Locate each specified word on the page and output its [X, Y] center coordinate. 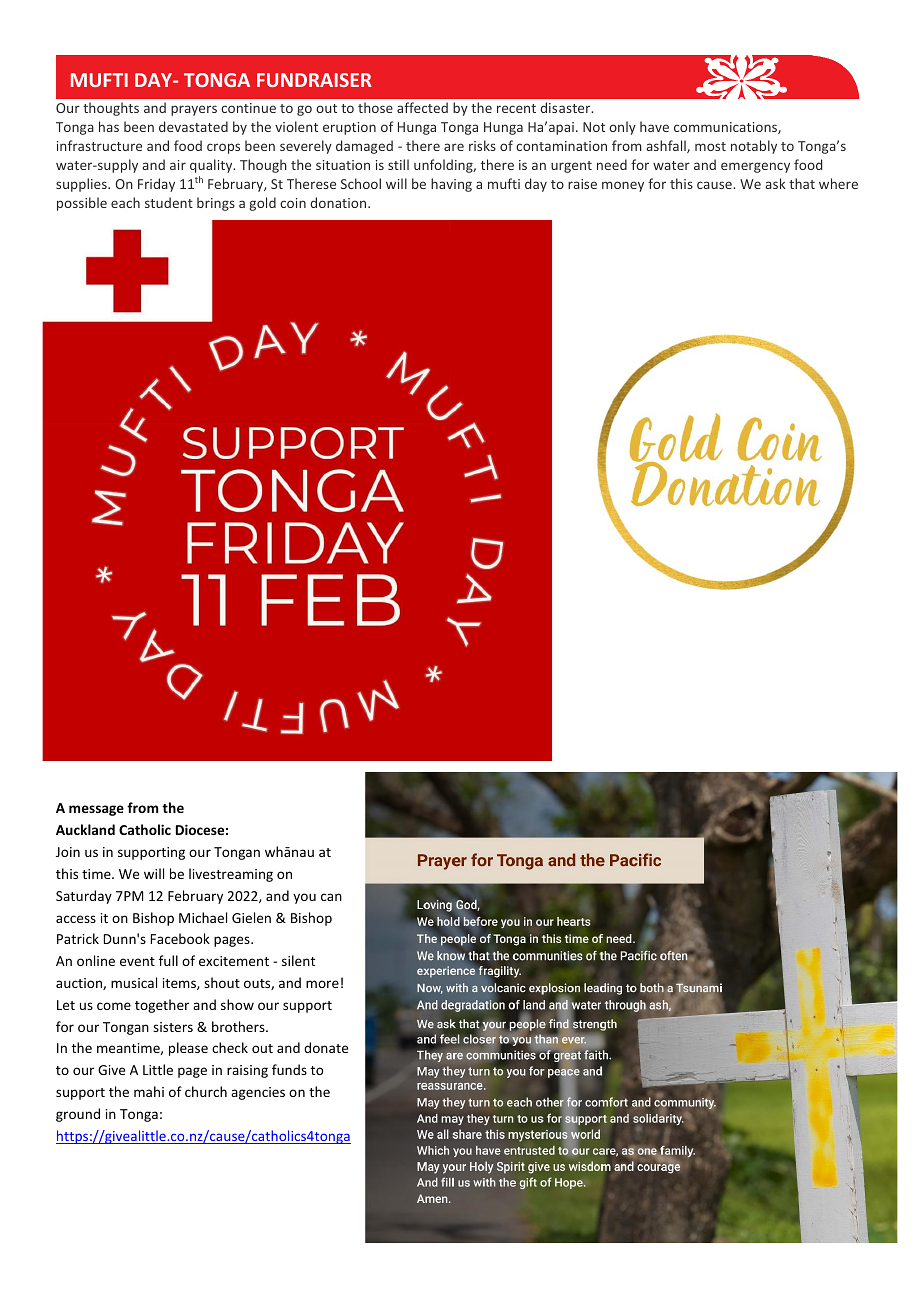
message [96, 810]
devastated [193, 126]
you [304, 898]
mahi [149, 1091]
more [322, 984]
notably [754, 147]
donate [326, 1047]
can [331, 897]
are [454, 147]
